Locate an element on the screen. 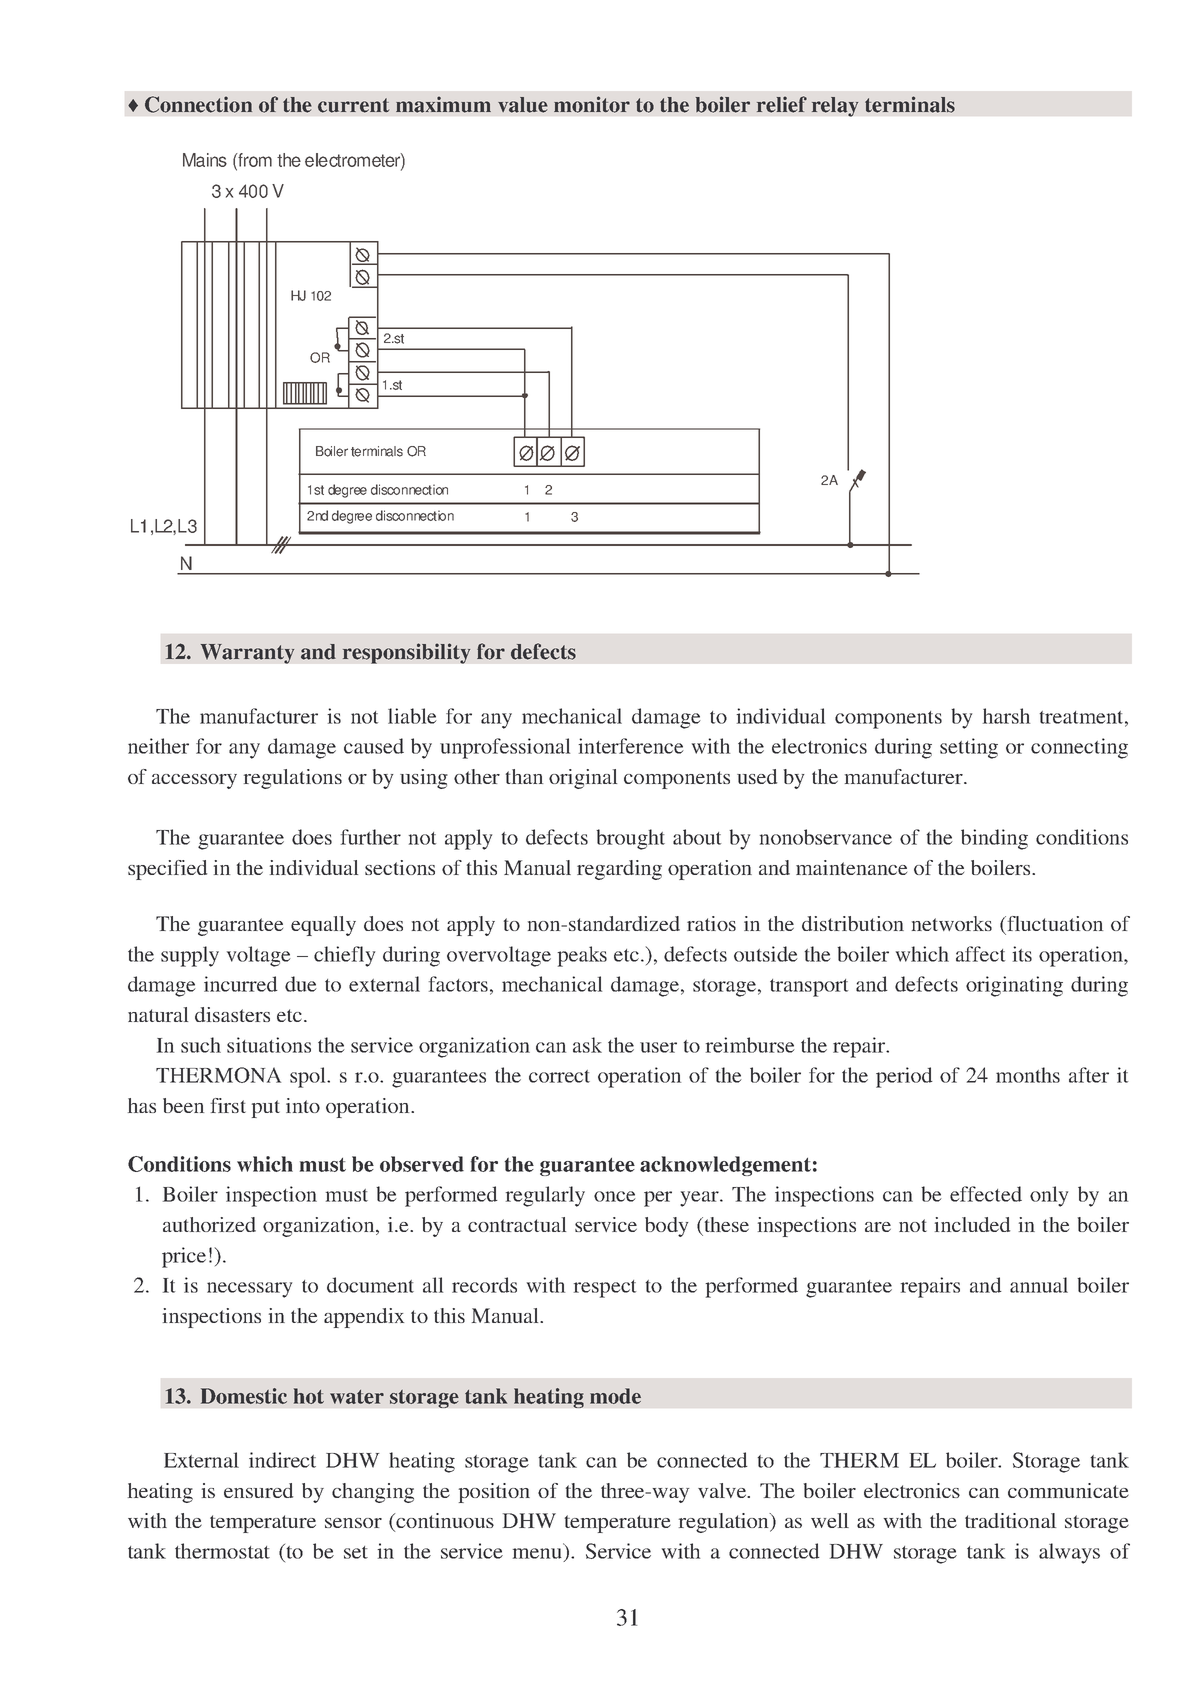 The image size is (1204, 1703). effected is located at coordinates (986, 1194).
